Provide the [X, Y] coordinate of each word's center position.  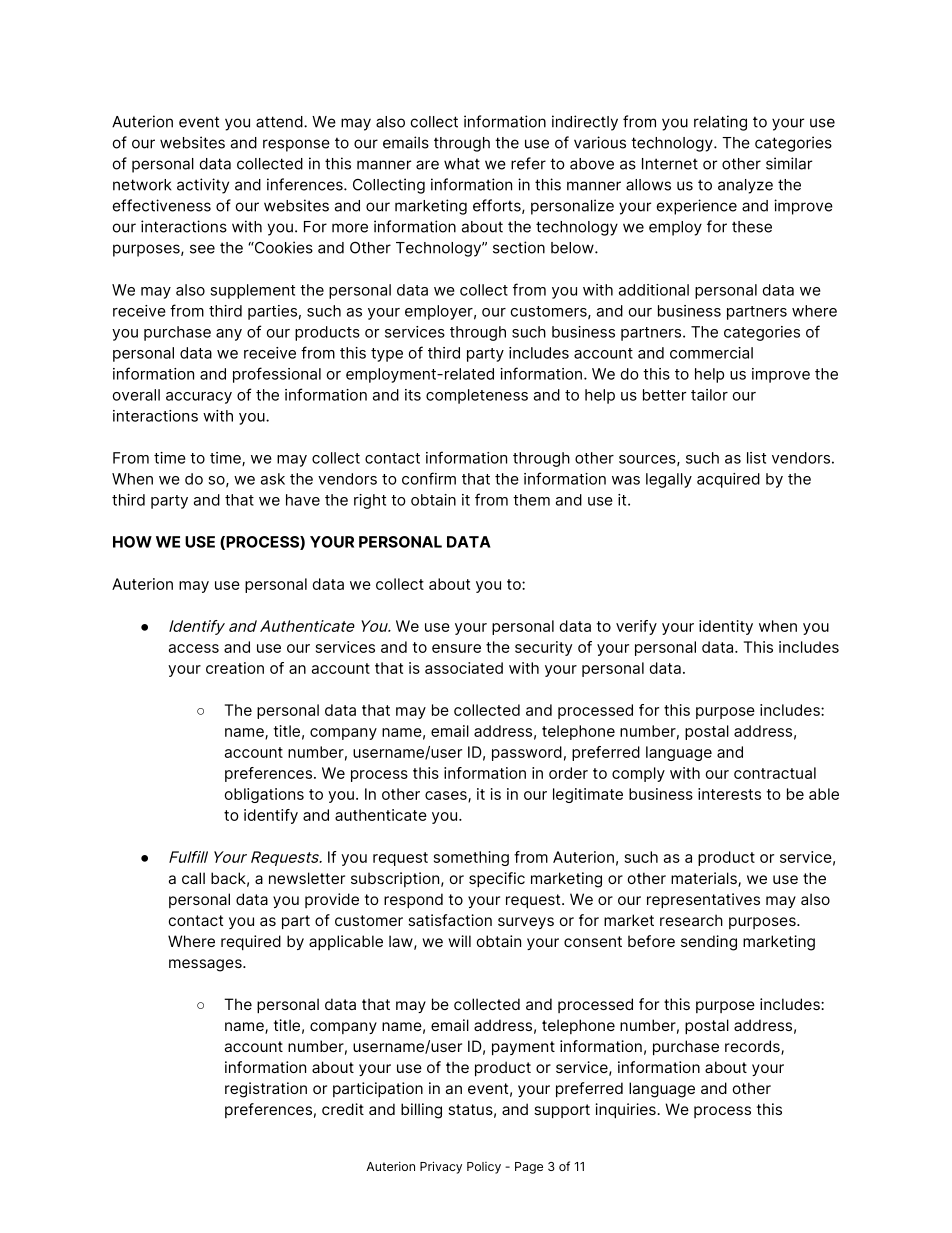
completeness [477, 396]
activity [203, 186]
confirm [429, 478]
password [527, 753]
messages [206, 965]
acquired [728, 480]
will [459, 941]
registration [266, 1090]
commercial [711, 353]
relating [720, 123]
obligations [264, 795]
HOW [132, 542]
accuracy [199, 398]
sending [709, 943]
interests [729, 794]
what [462, 164]
